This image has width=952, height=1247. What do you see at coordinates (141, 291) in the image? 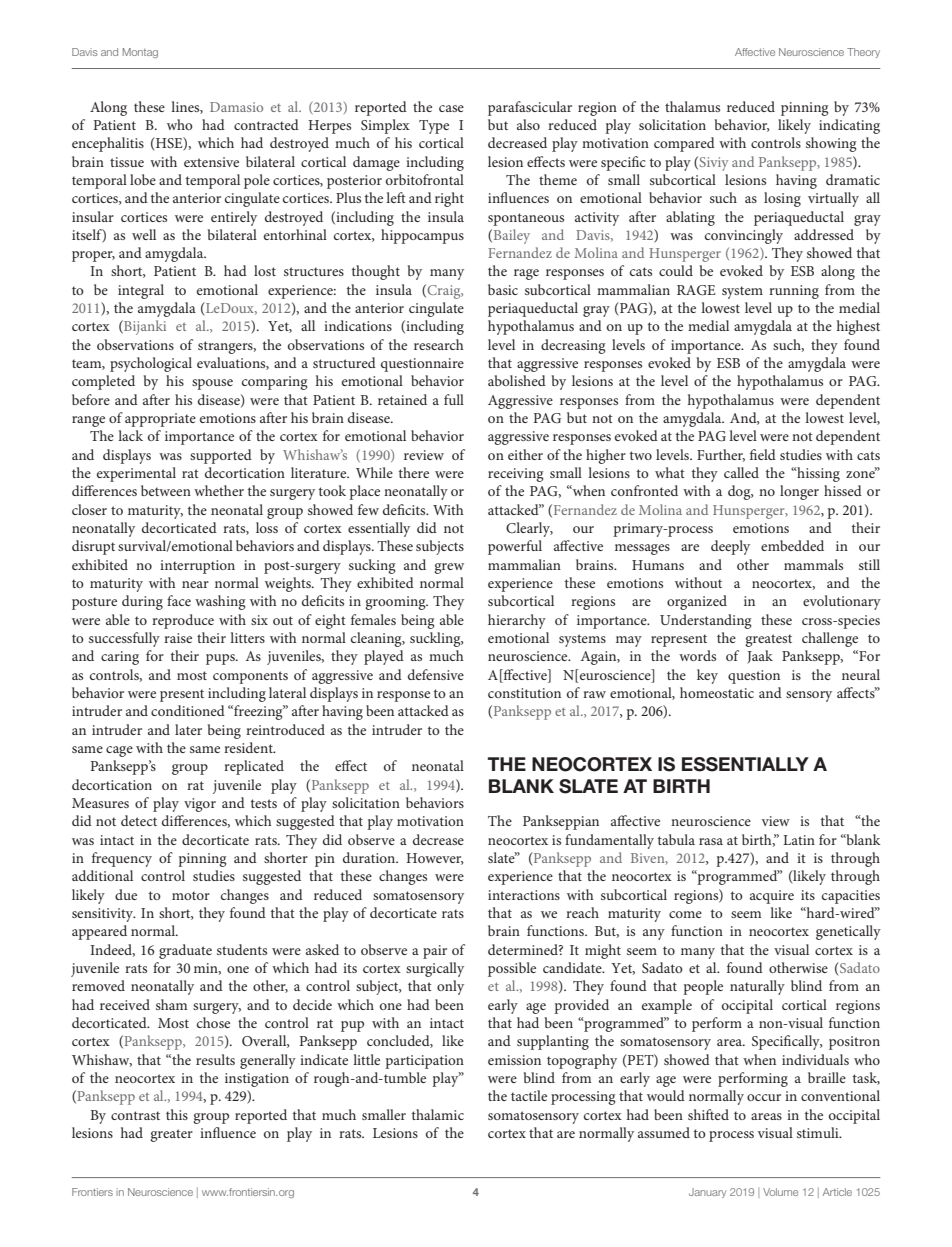
I see `integral` at bounding box center [141, 291].
